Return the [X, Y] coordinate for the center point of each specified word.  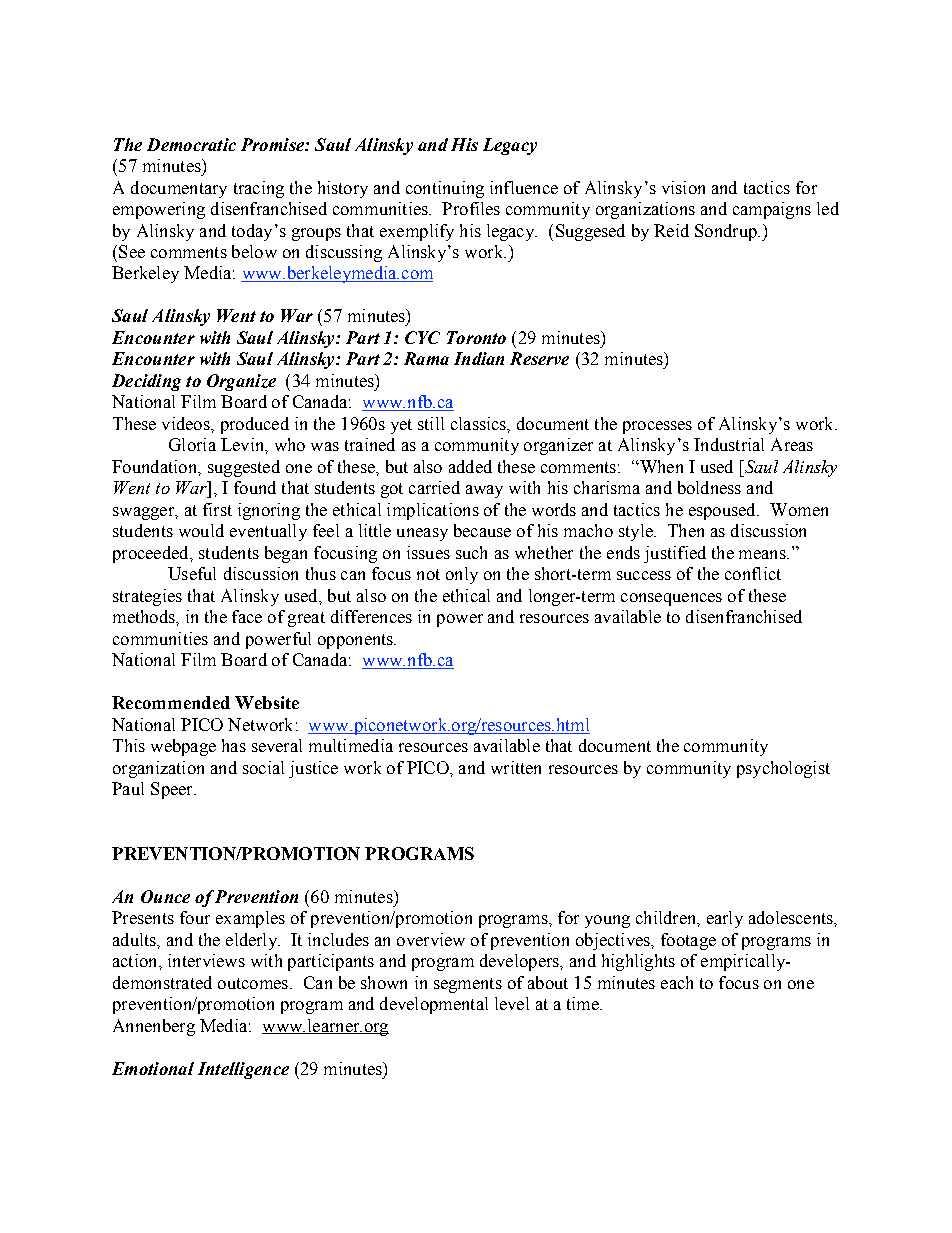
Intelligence [243, 1070]
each [677, 982]
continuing [445, 189]
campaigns [772, 210]
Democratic [191, 144]
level [512, 1003]
